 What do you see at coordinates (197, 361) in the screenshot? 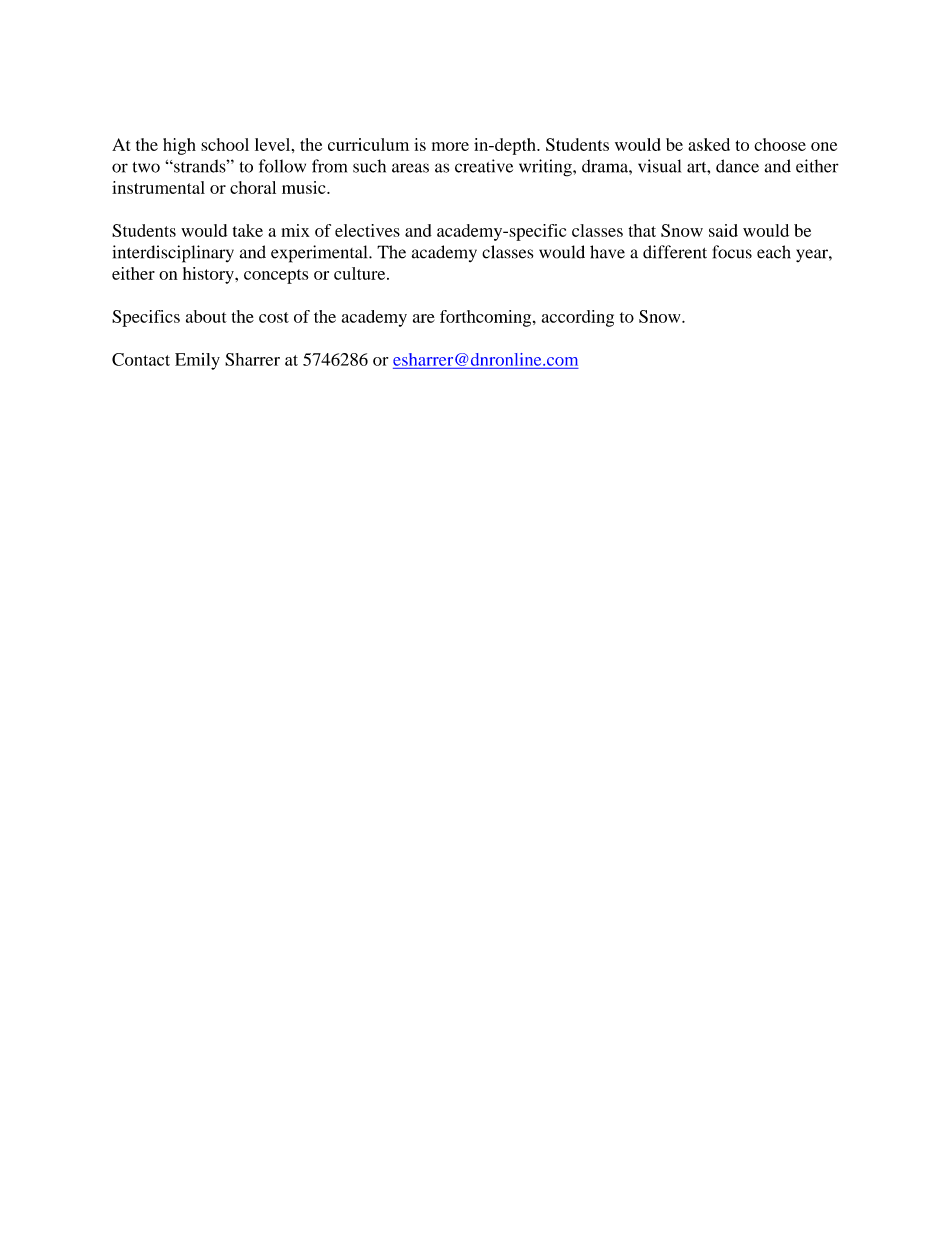
I see `Emily` at bounding box center [197, 361].
